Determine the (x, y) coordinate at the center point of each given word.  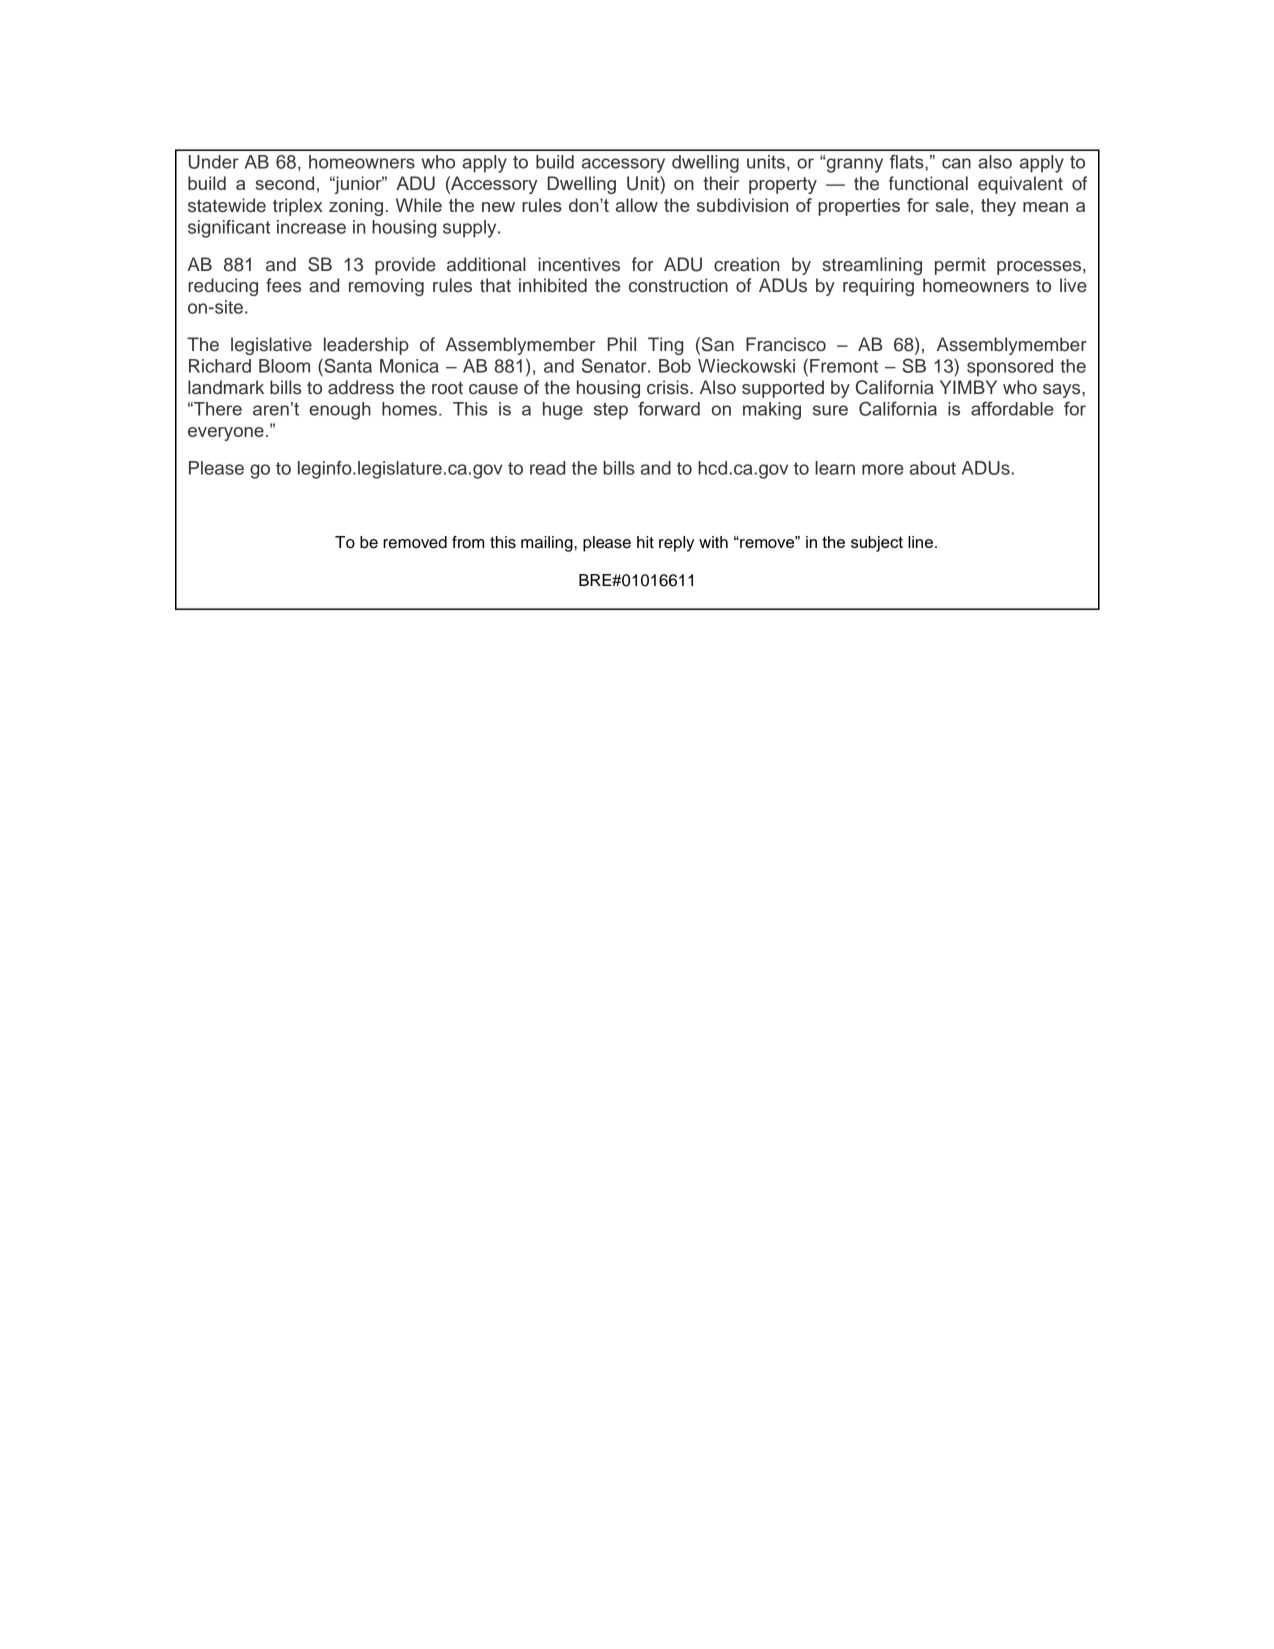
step (611, 411)
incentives (579, 264)
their (721, 183)
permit (960, 266)
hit (645, 542)
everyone (226, 434)
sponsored (1010, 368)
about (933, 468)
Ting (665, 346)
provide (405, 266)
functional (928, 183)
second (284, 183)
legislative (271, 346)
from (468, 542)
